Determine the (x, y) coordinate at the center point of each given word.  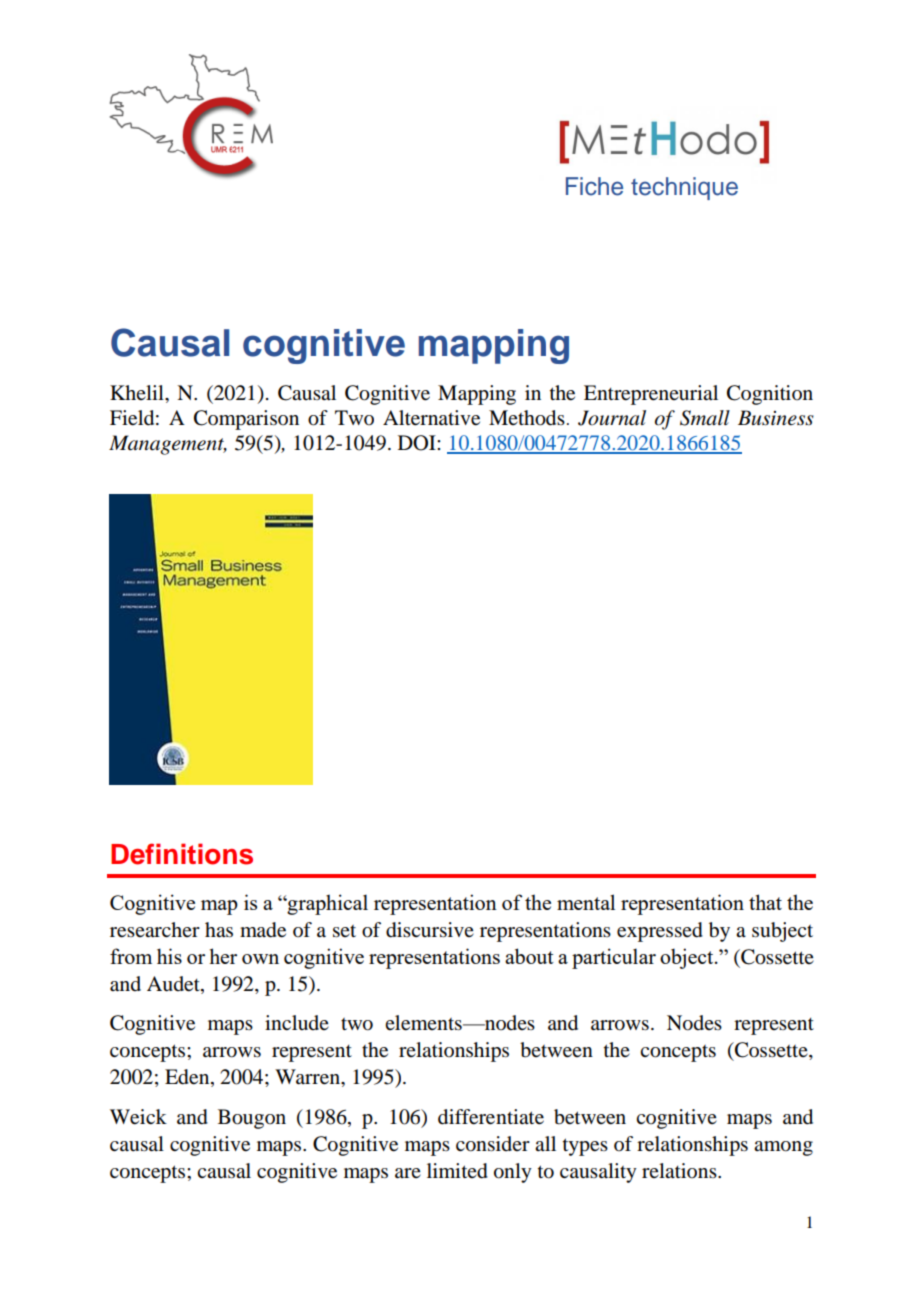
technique (684, 188)
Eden (188, 1078)
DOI (418, 443)
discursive (430, 930)
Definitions (182, 854)
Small (705, 418)
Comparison (246, 420)
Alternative (431, 418)
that (765, 902)
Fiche (594, 186)
